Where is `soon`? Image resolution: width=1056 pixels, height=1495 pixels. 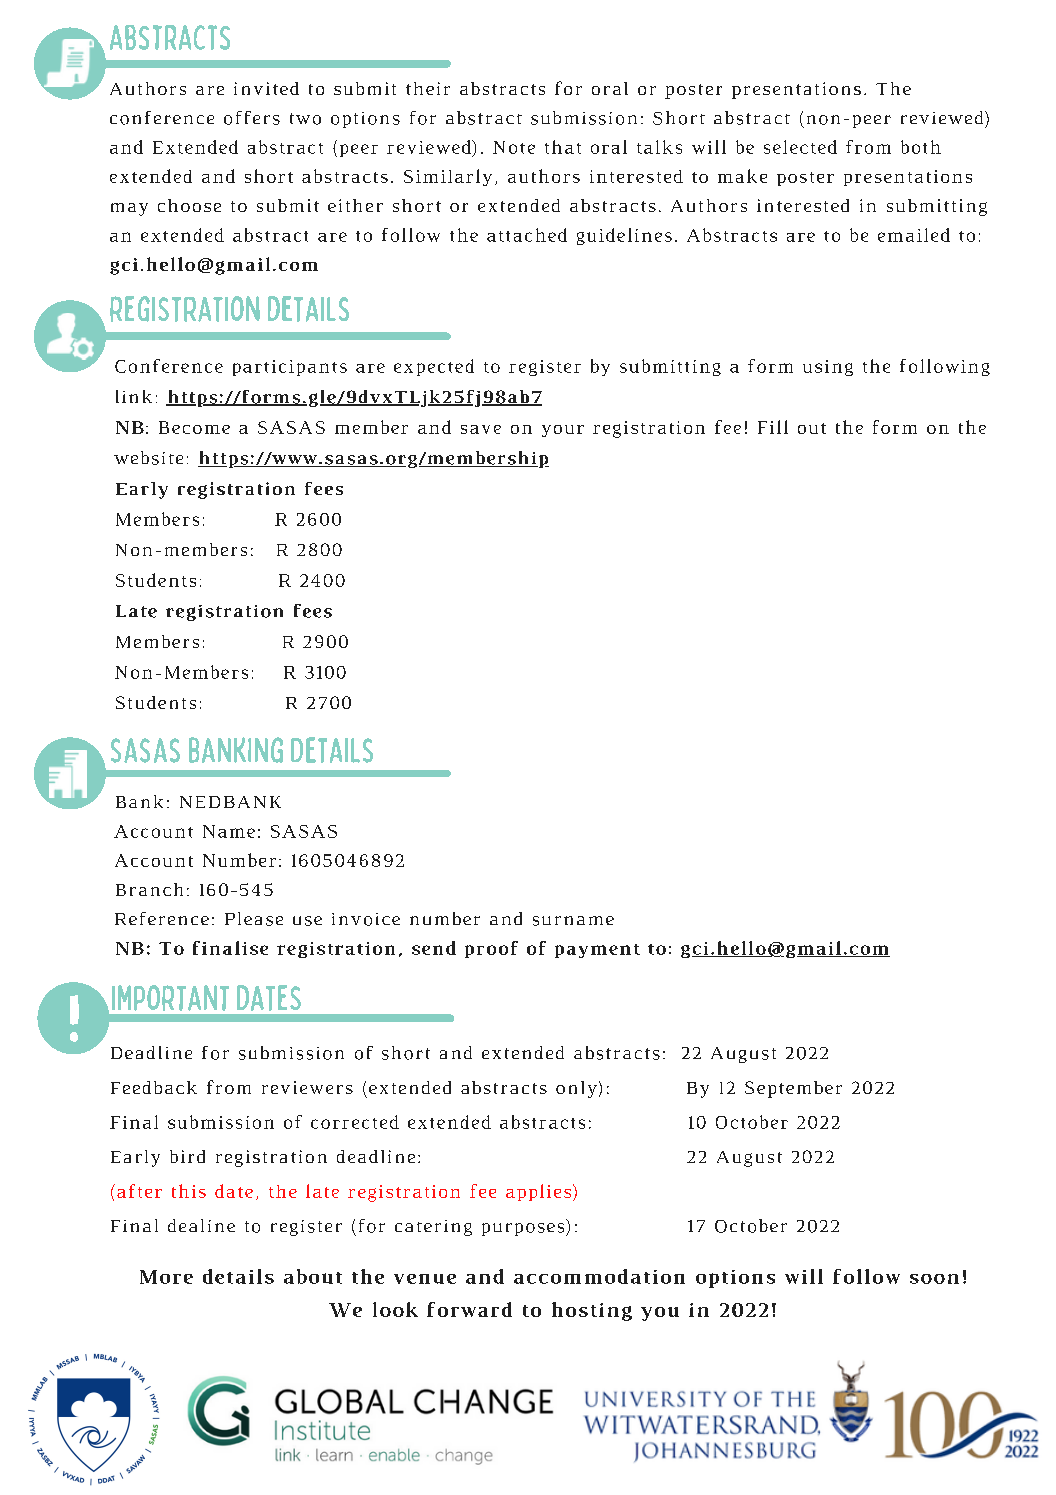
soon is located at coordinates (934, 1279).
